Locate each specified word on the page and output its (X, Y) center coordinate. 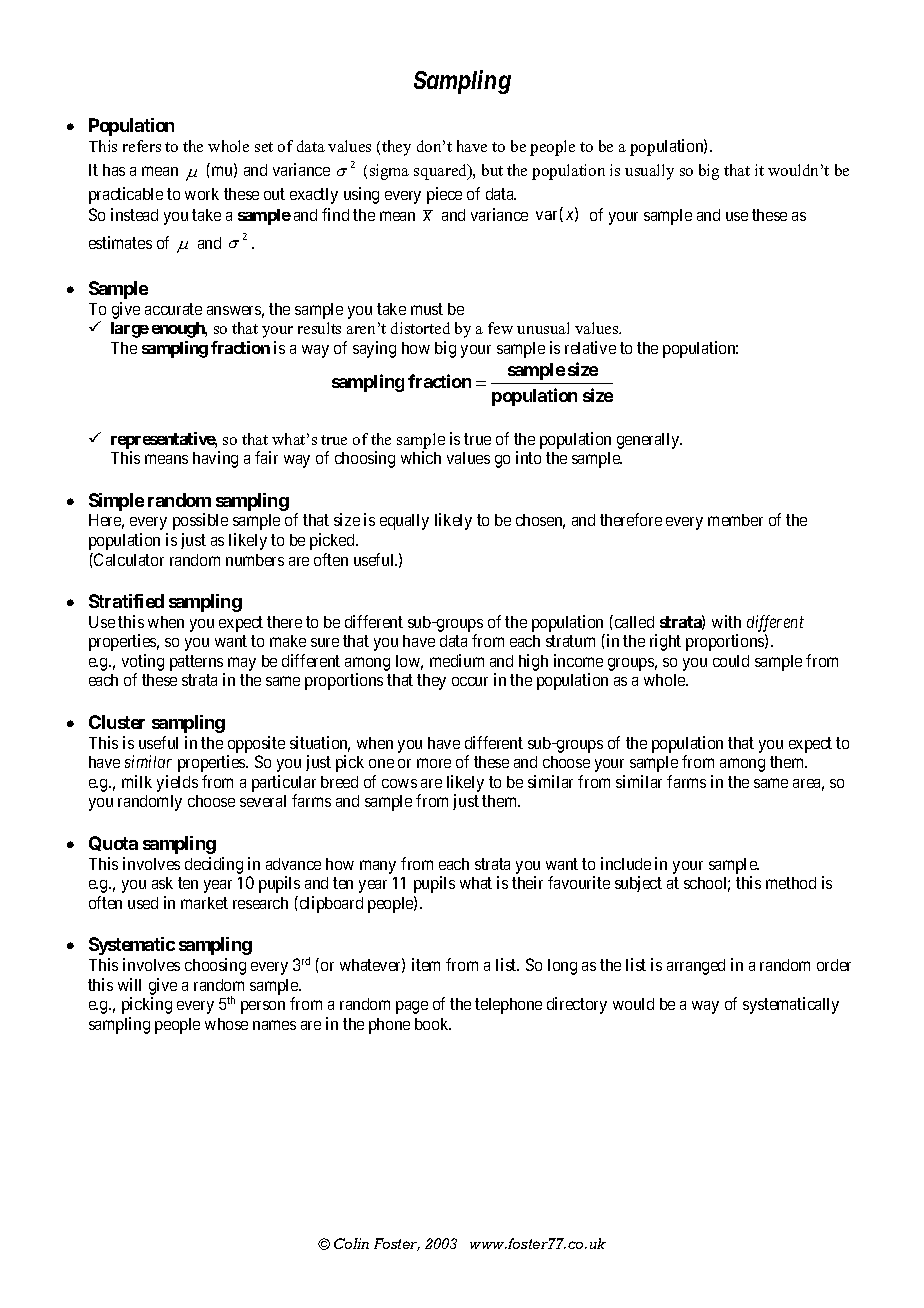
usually (649, 172)
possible (200, 521)
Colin (351, 1243)
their (527, 882)
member (735, 520)
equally (404, 522)
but (492, 170)
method (791, 883)
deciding (214, 865)
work (202, 194)
